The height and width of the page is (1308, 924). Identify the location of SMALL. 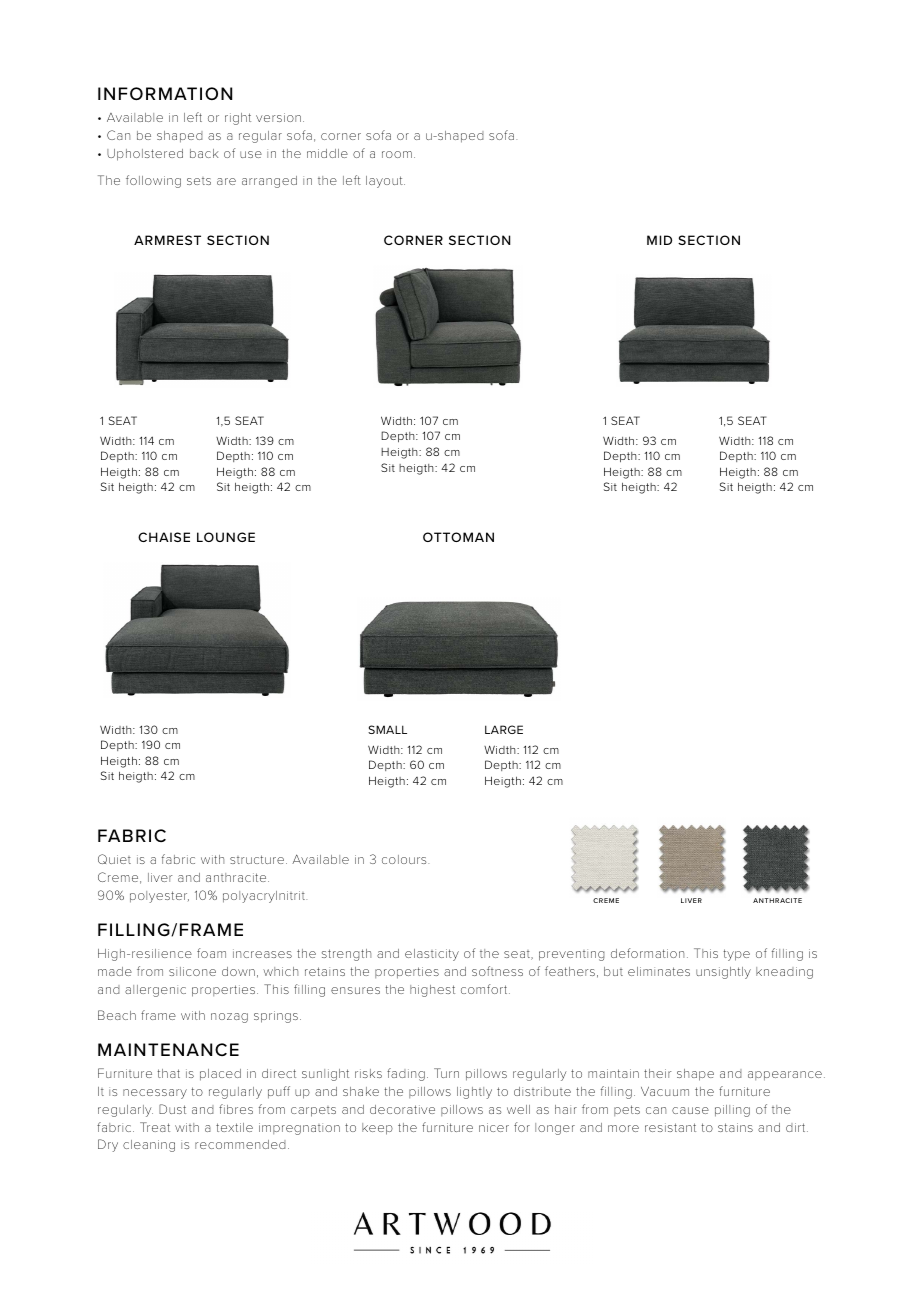
(387, 729).
